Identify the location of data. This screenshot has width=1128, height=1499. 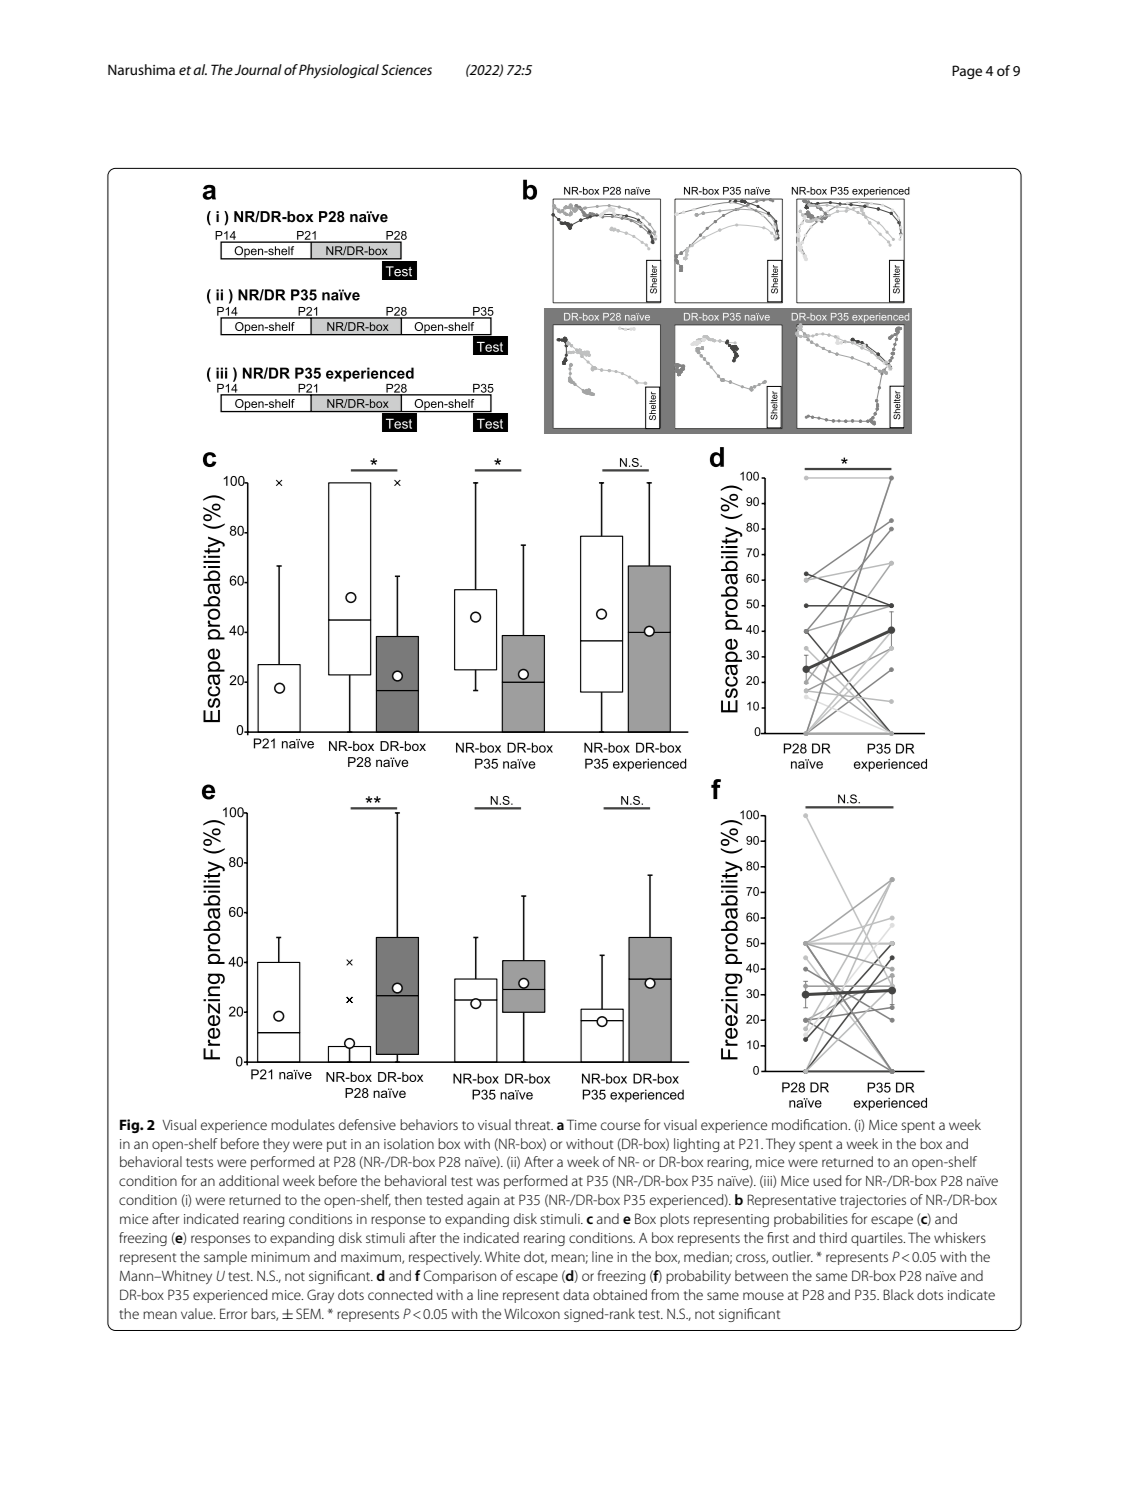
(576, 1294).
